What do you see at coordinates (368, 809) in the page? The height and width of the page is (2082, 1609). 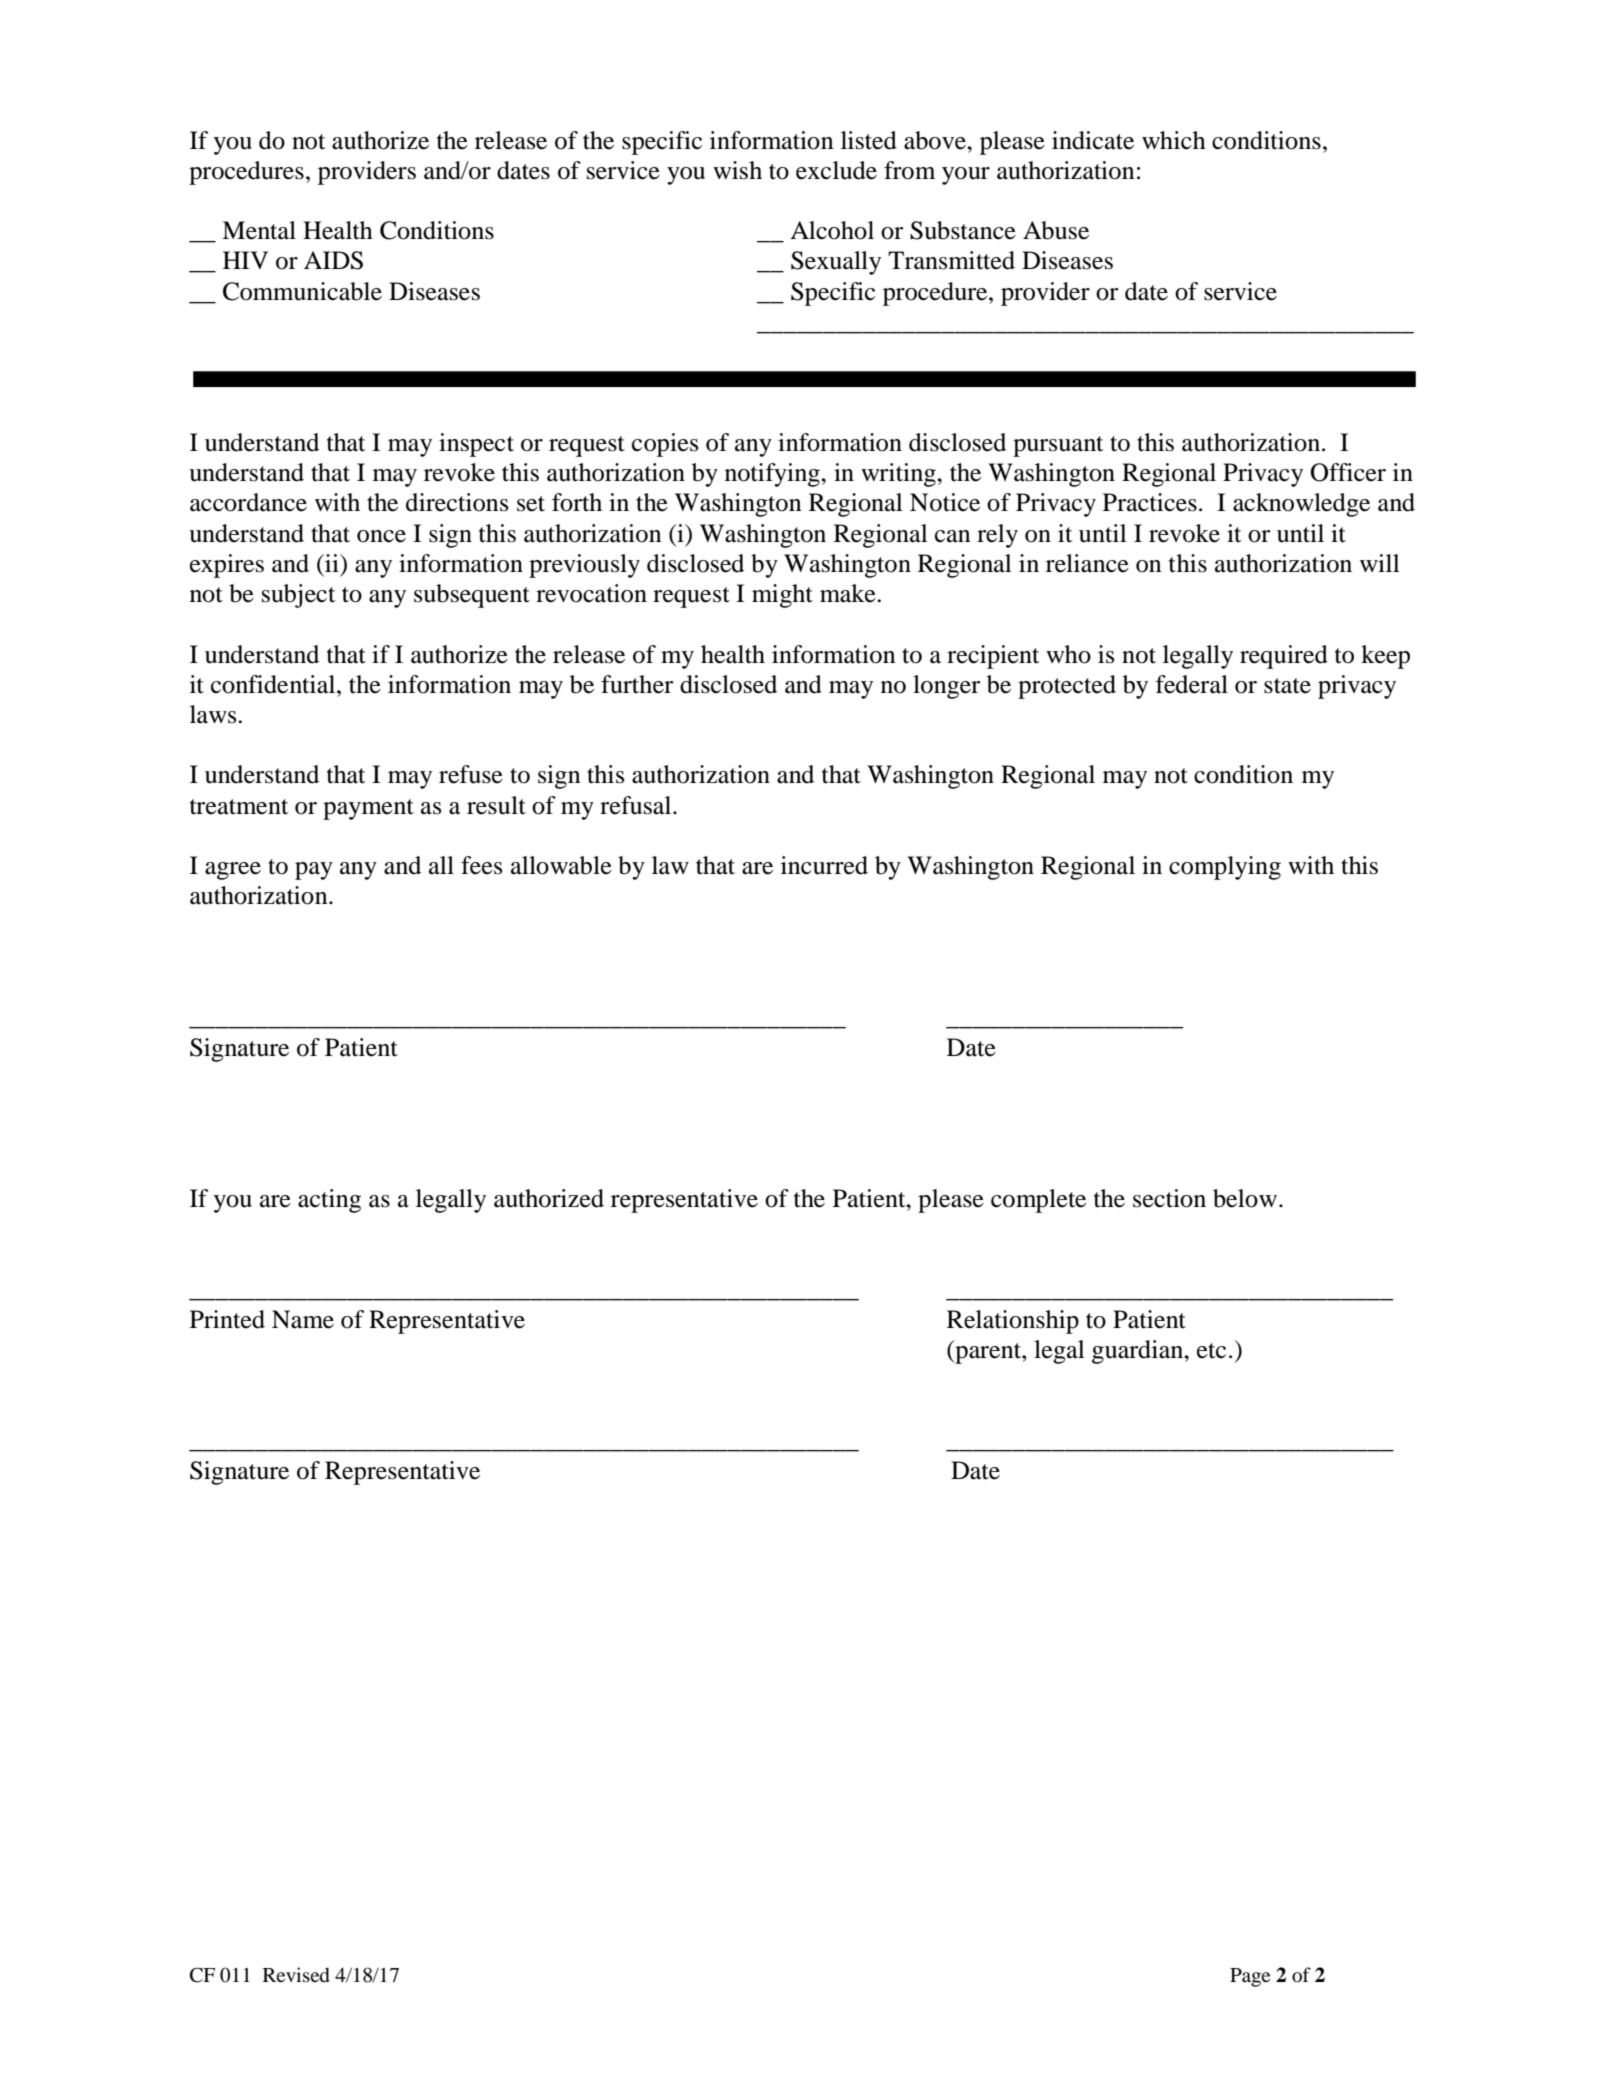 I see `payment` at bounding box center [368, 809].
